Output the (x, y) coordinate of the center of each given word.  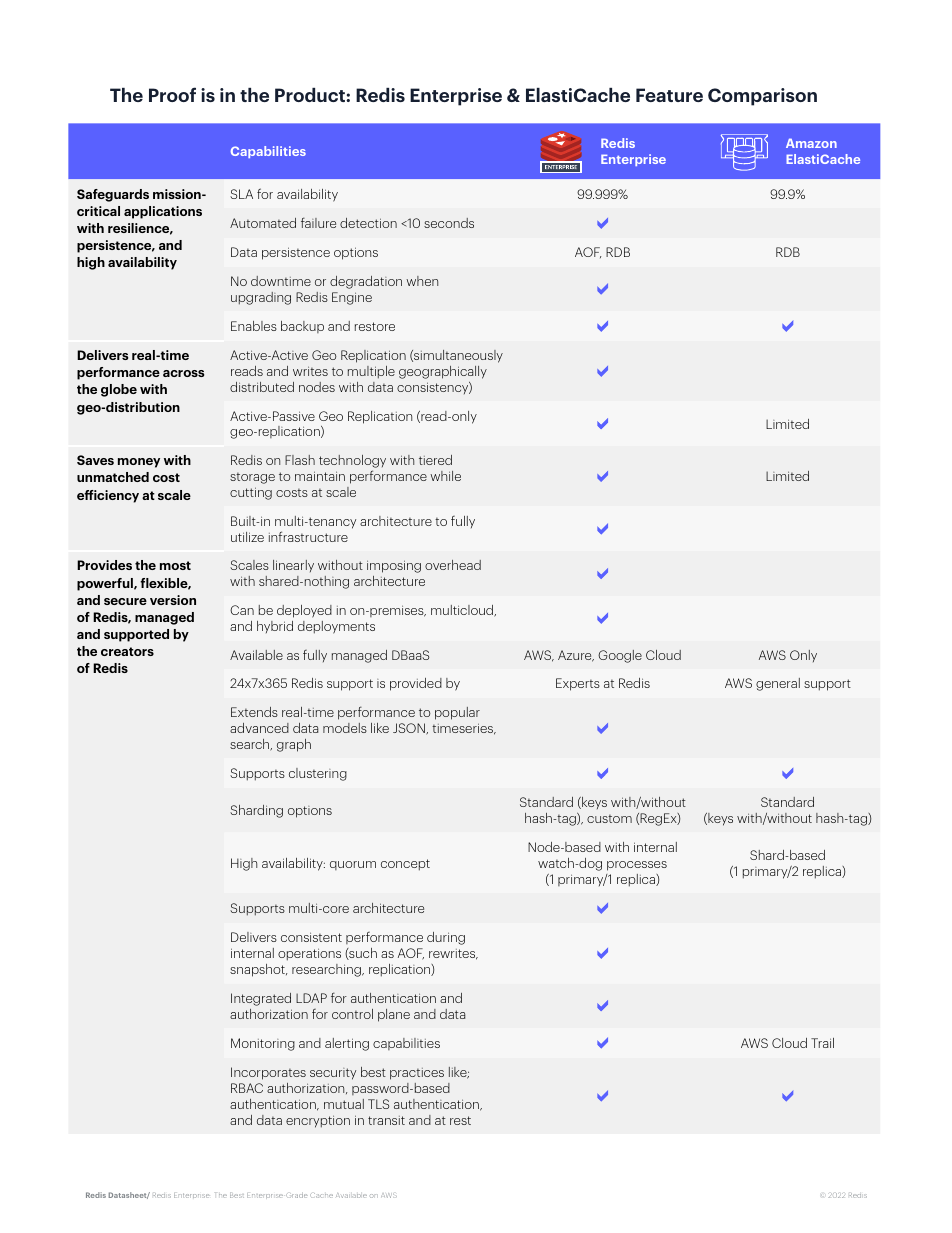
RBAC (247, 1088)
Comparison (762, 97)
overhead (453, 565)
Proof (172, 94)
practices (417, 1074)
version (173, 600)
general (778, 684)
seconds (449, 223)
